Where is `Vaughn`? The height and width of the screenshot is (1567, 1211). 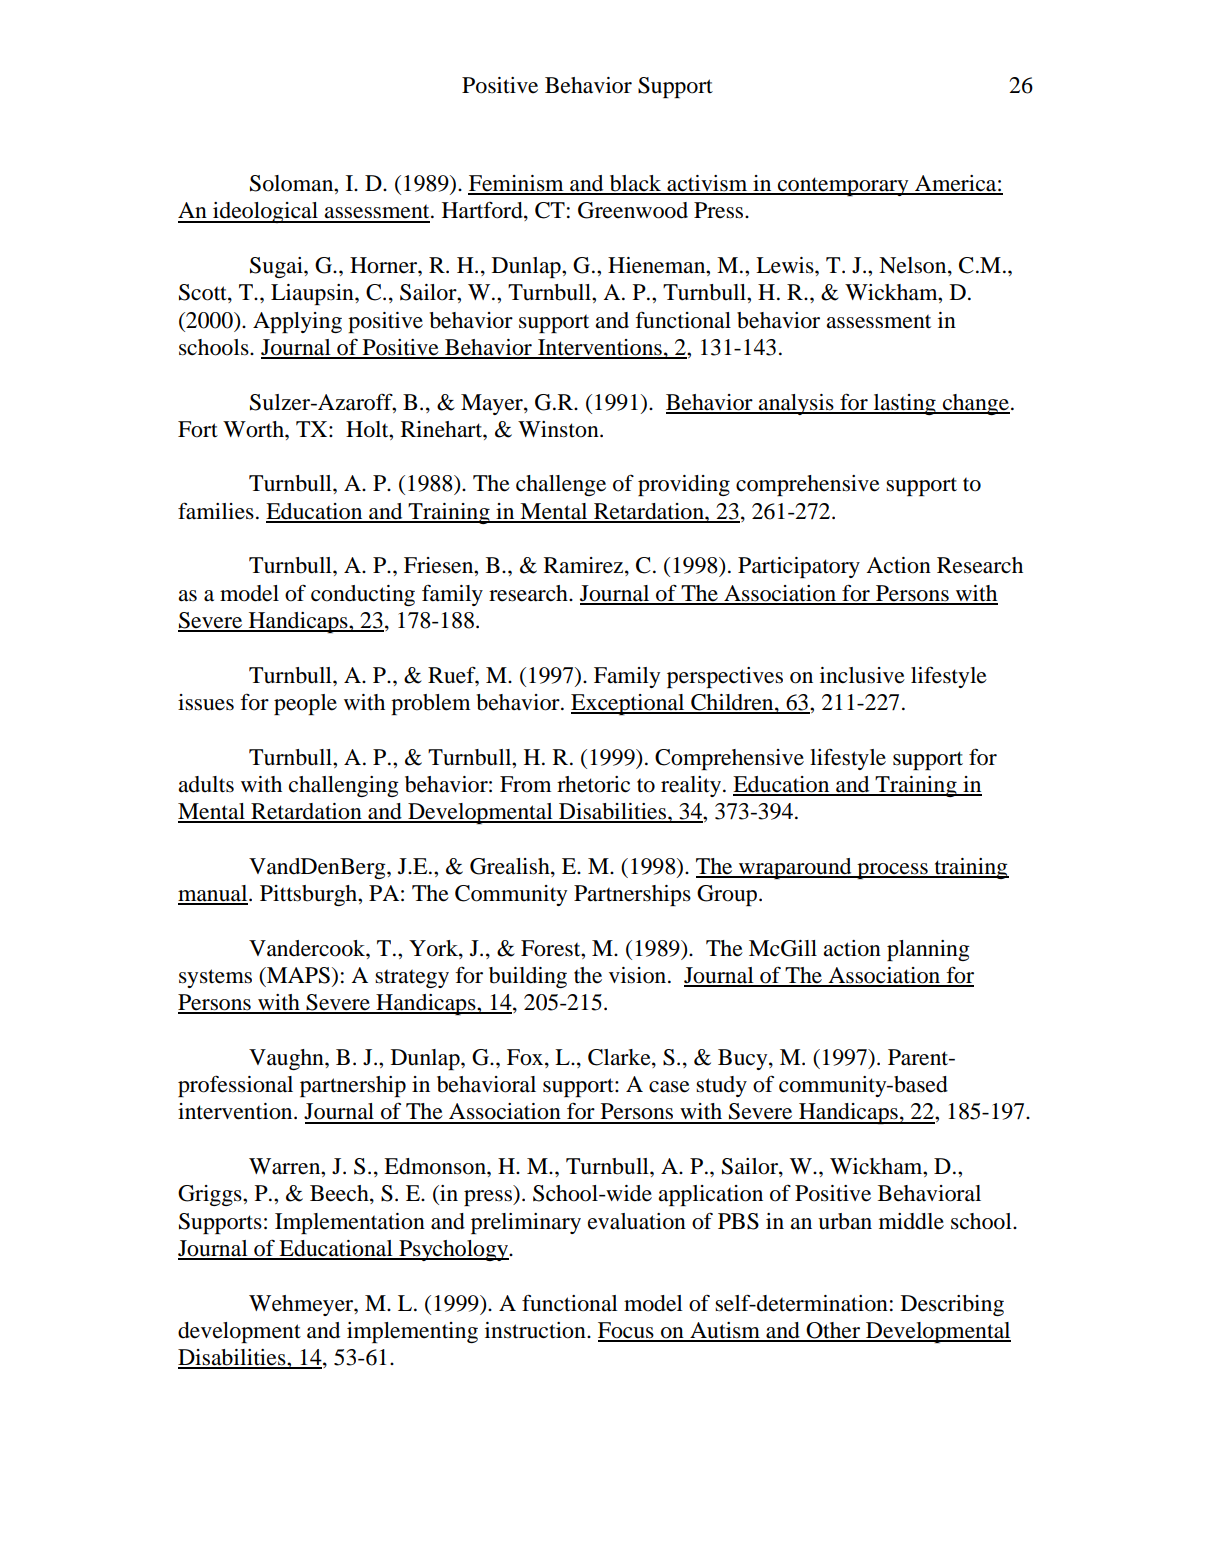 Vaughn is located at coordinates (287, 1059).
